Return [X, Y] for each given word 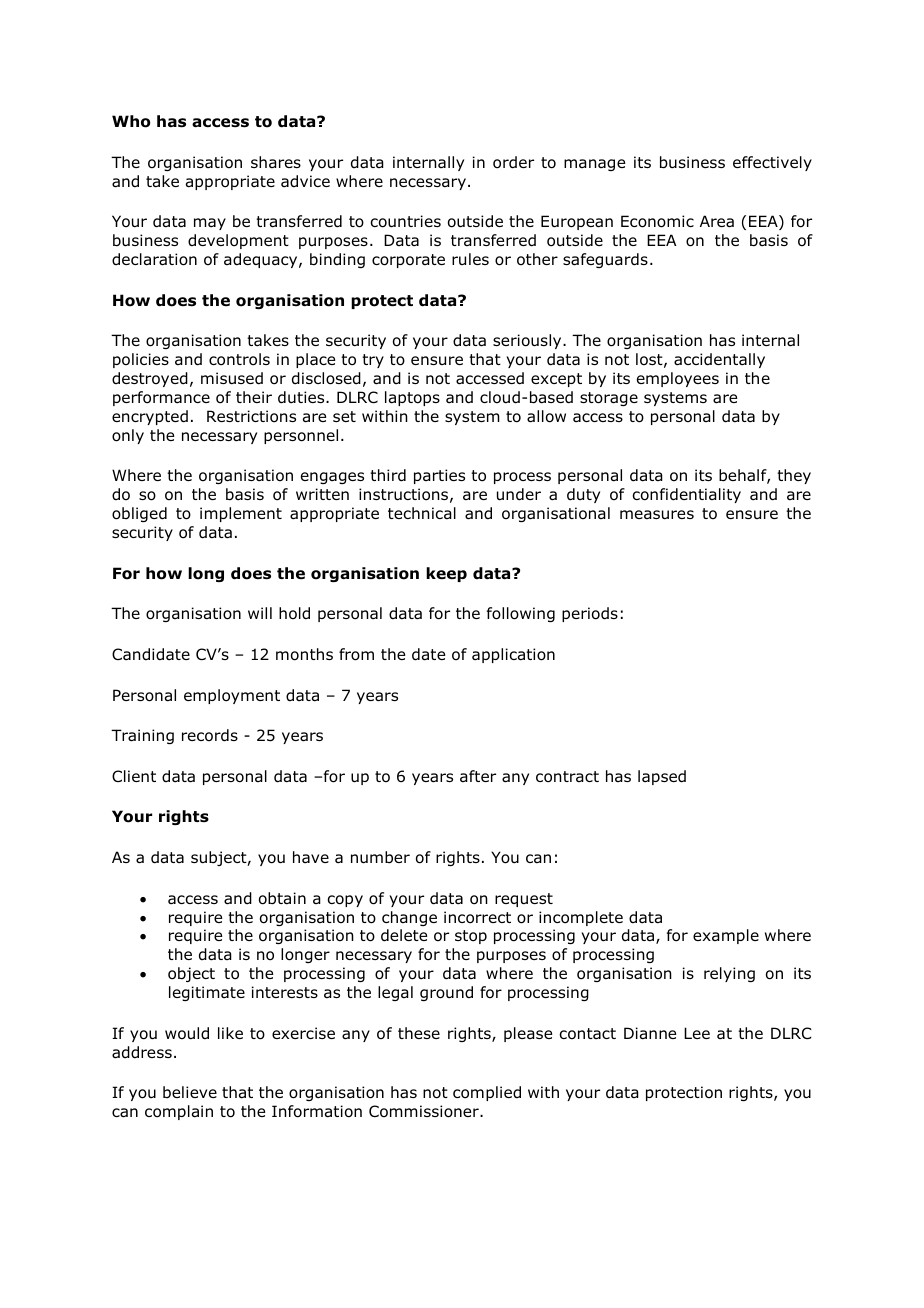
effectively [772, 163]
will [260, 613]
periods [590, 614]
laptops [412, 398]
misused [232, 378]
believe [190, 1092]
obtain [282, 898]
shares [276, 162]
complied [487, 1093]
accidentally [719, 360]
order [513, 162]
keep [446, 574]
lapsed [662, 777]
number [380, 857]
